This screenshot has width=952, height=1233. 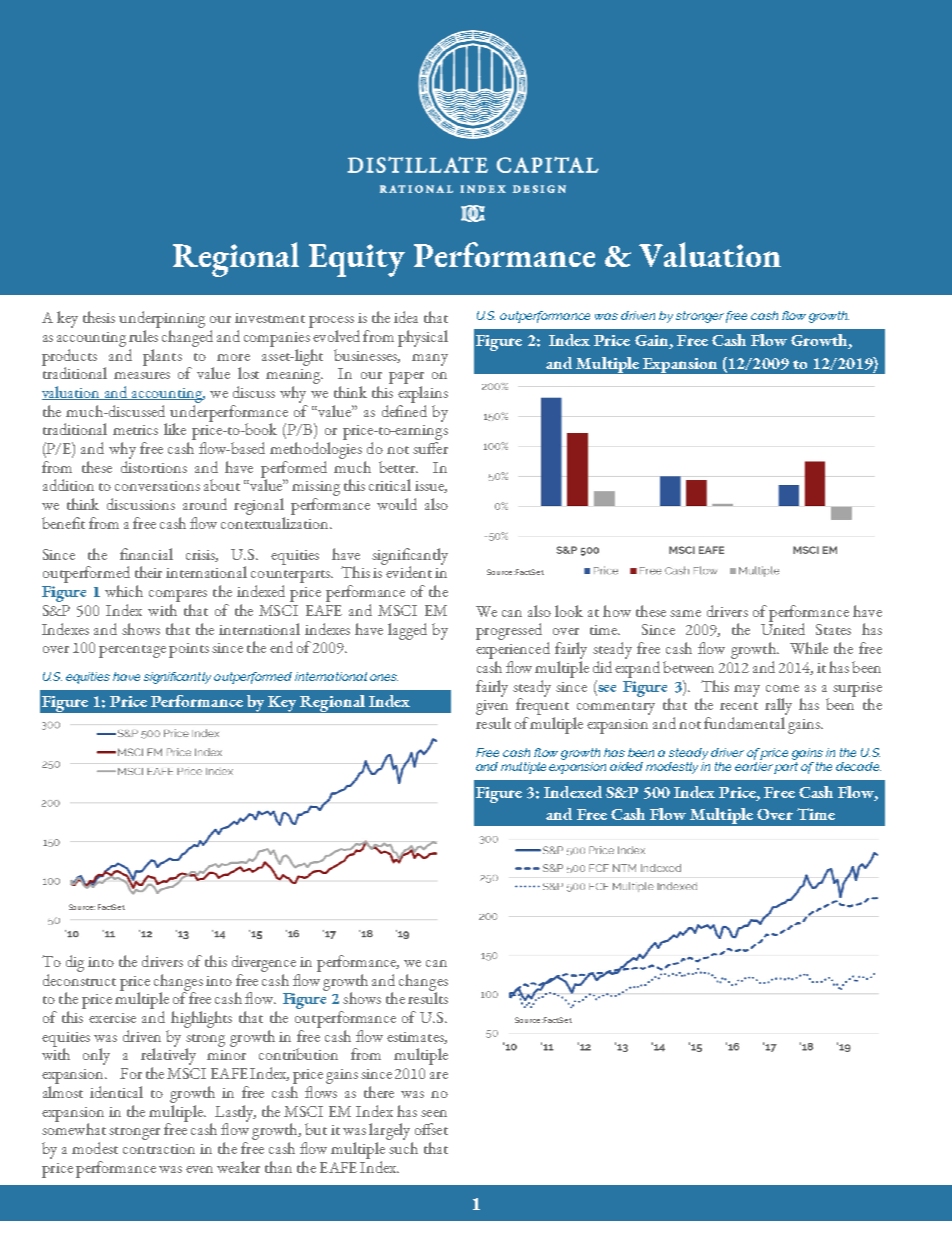 What do you see at coordinates (492, 707) in the screenshot?
I see `given` at bounding box center [492, 707].
